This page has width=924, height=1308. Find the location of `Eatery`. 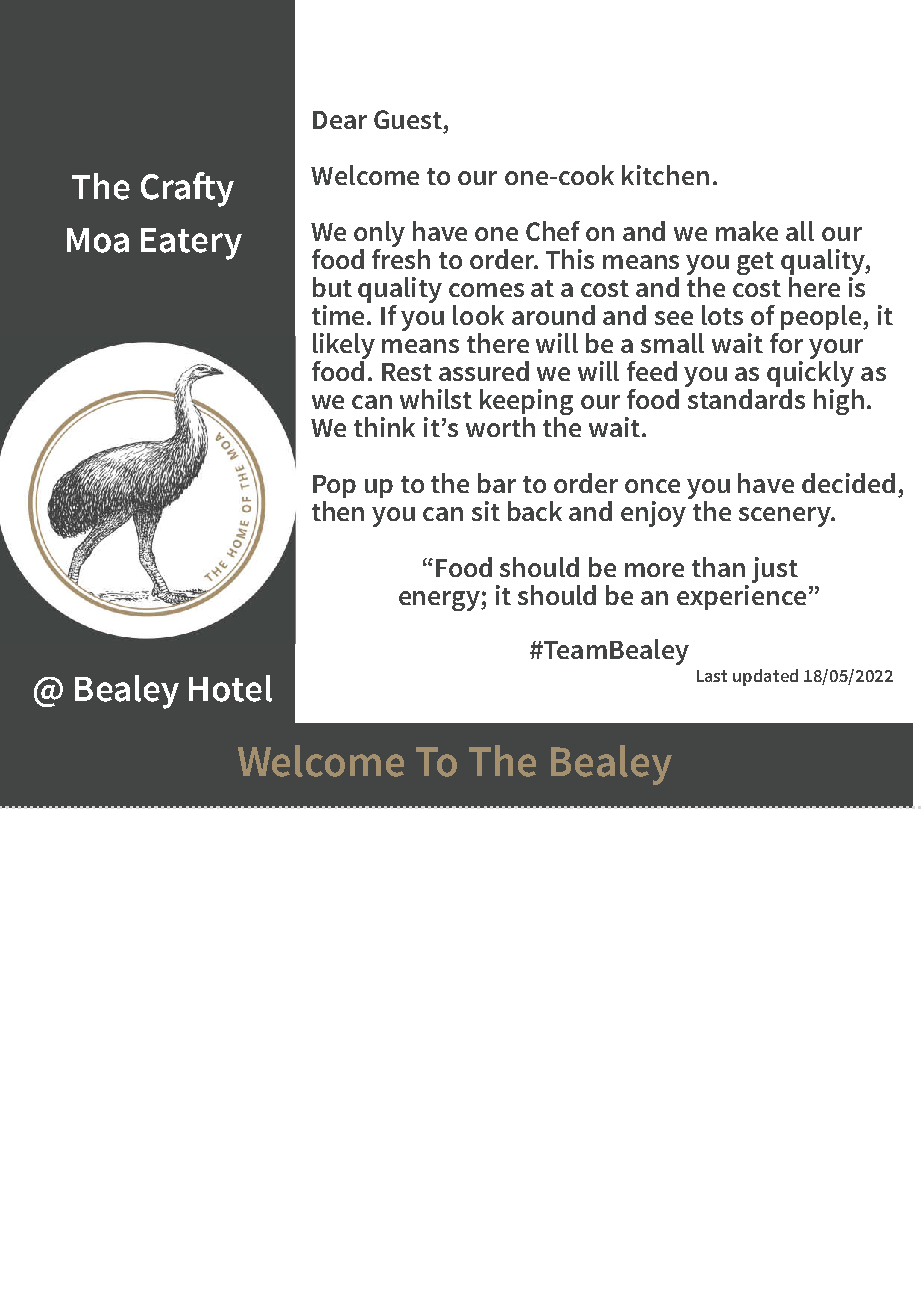

Eatery is located at coordinates (191, 244).
